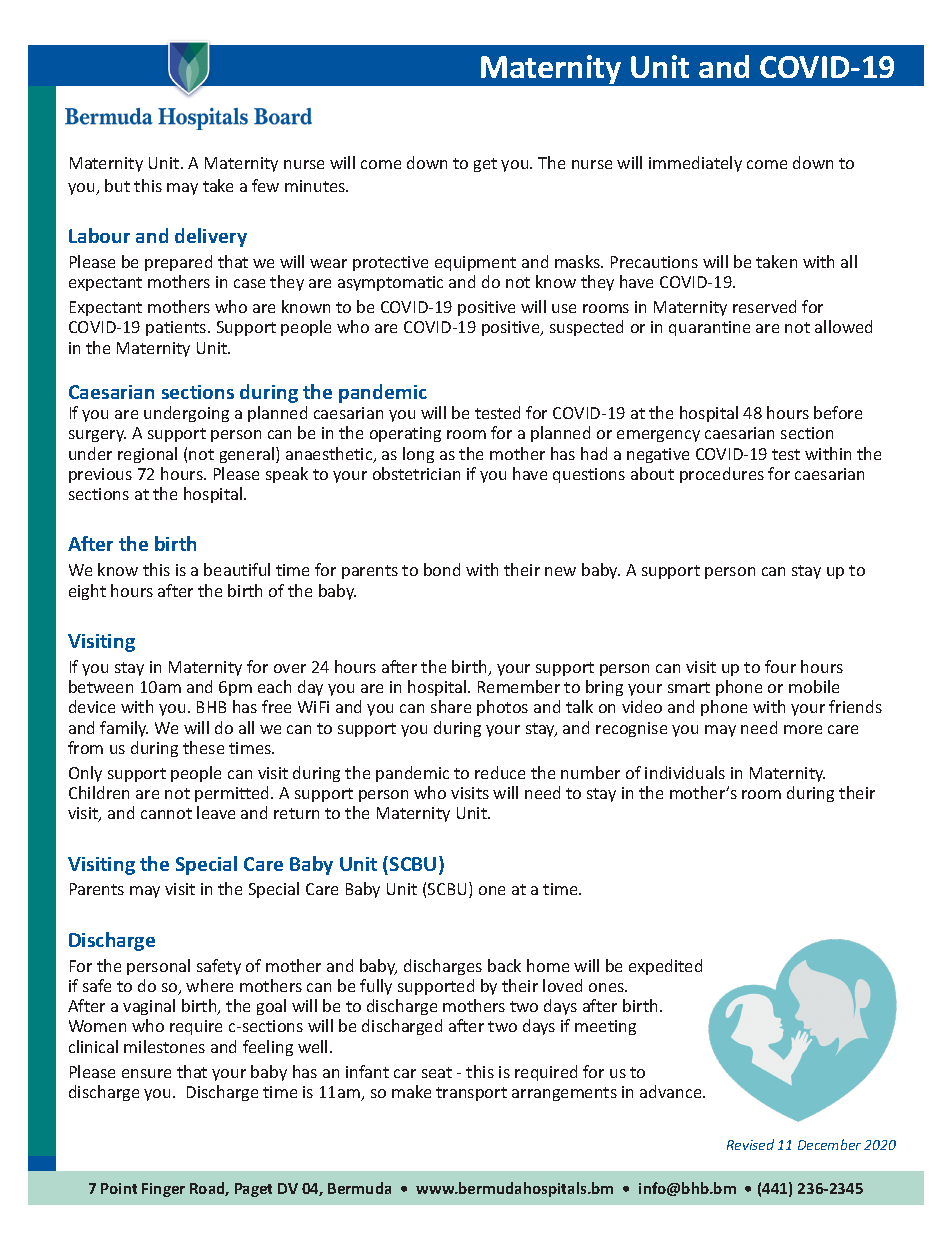  Describe the element at coordinates (722, 475) in the screenshot. I see `procedures` at that location.
